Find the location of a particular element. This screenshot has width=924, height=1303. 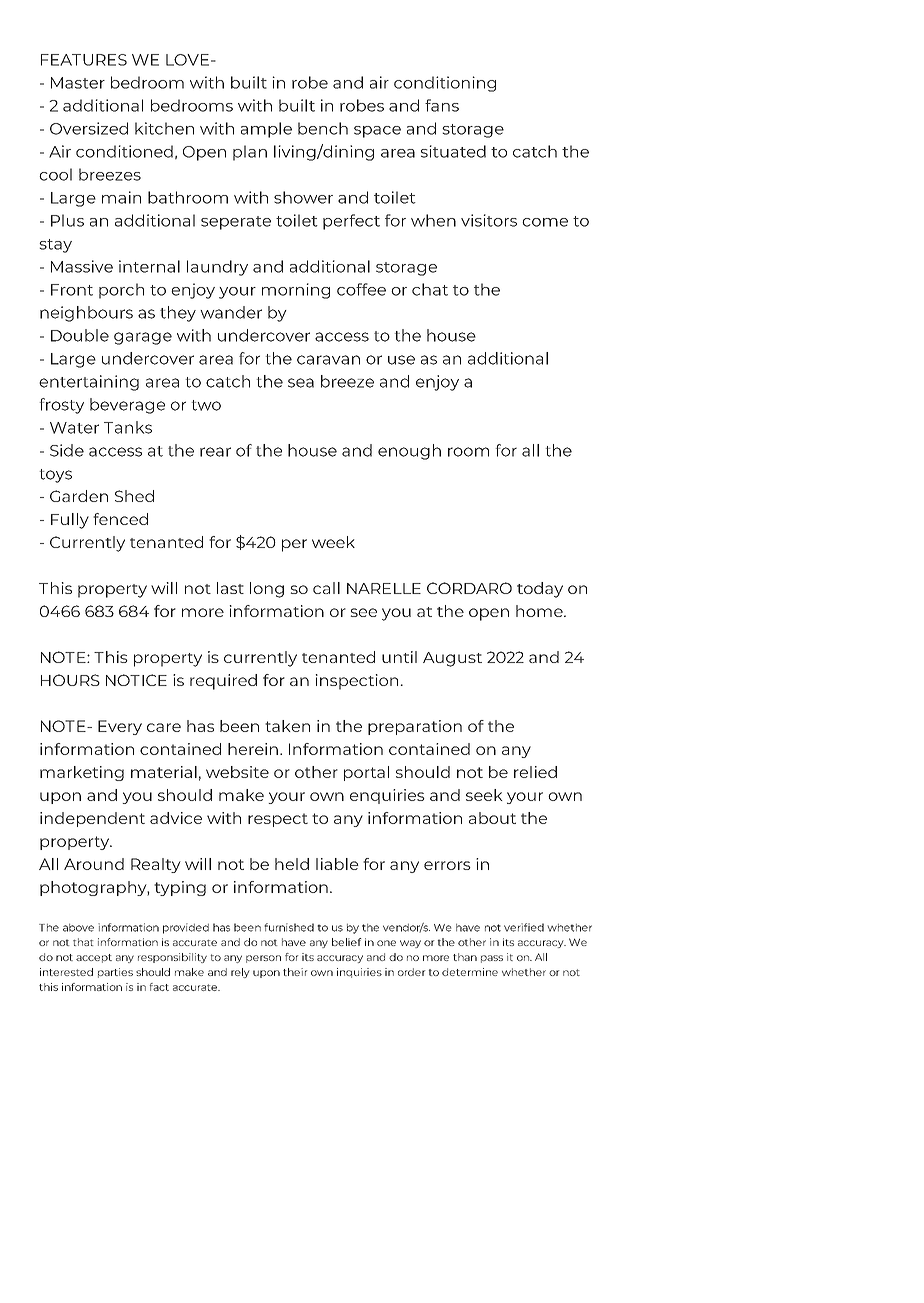

today is located at coordinates (540, 590).
